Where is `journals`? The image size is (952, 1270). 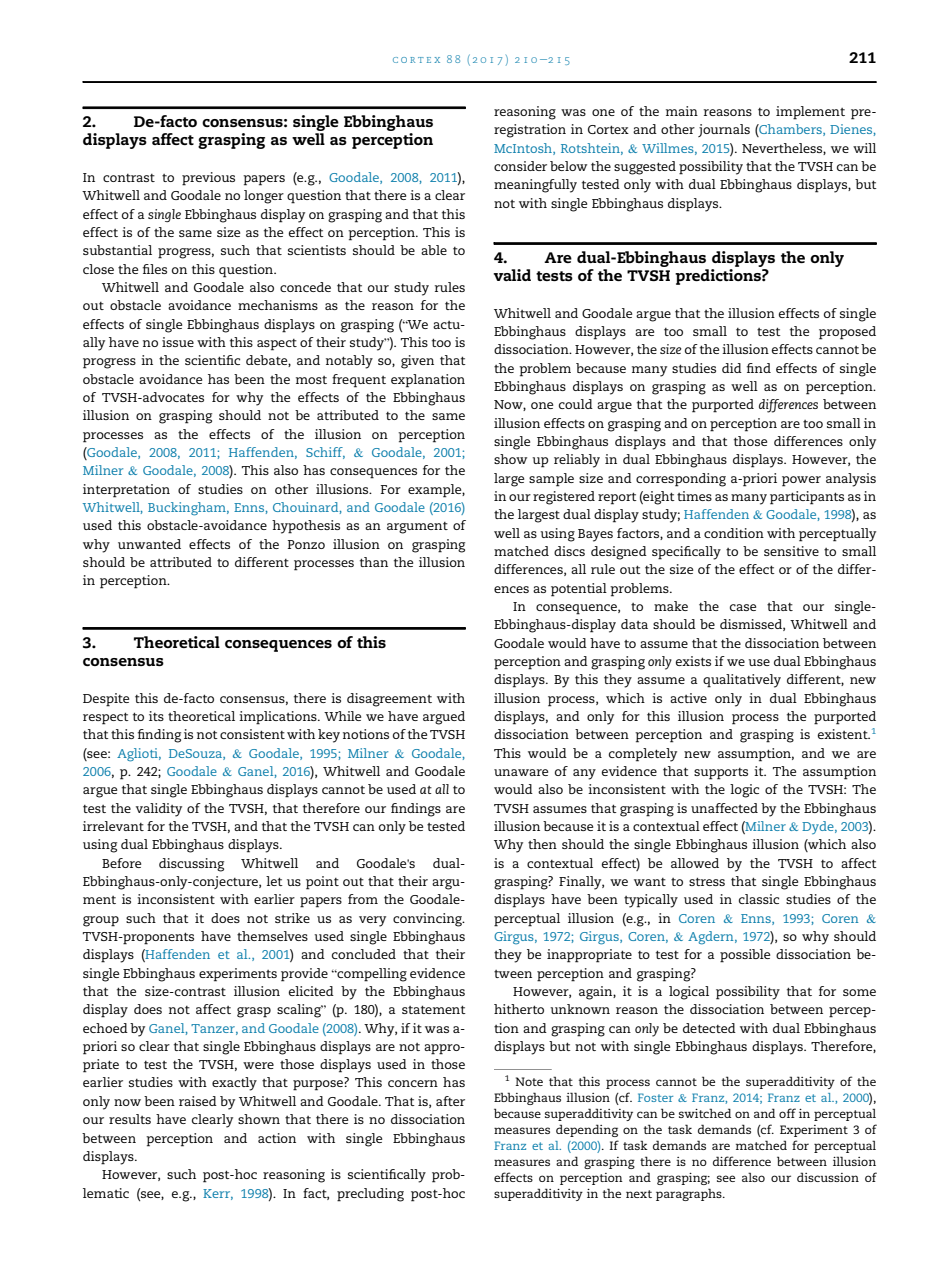
journals is located at coordinates (724, 130).
